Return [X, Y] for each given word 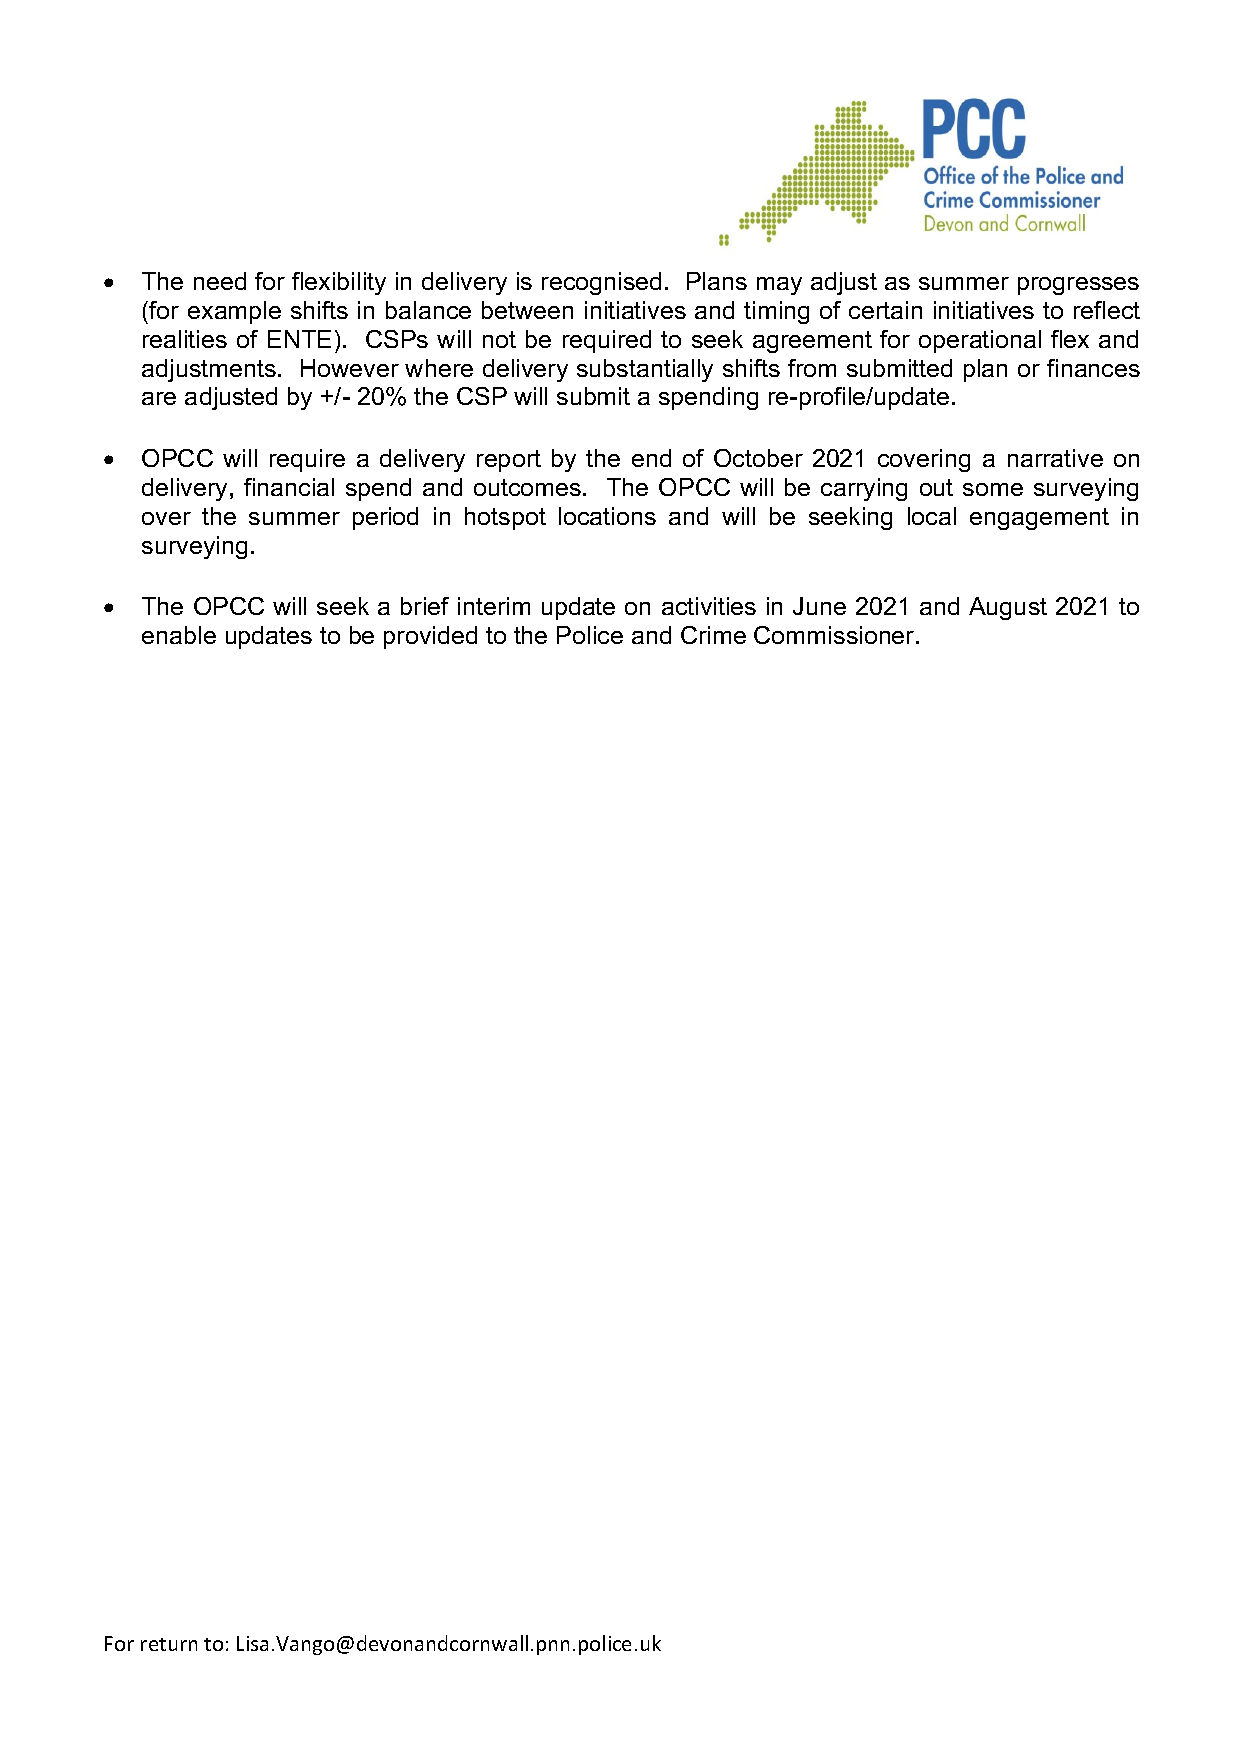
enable [179, 635]
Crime [713, 635]
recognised [601, 283]
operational [980, 341]
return [169, 1644]
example [234, 312]
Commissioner [835, 635]
